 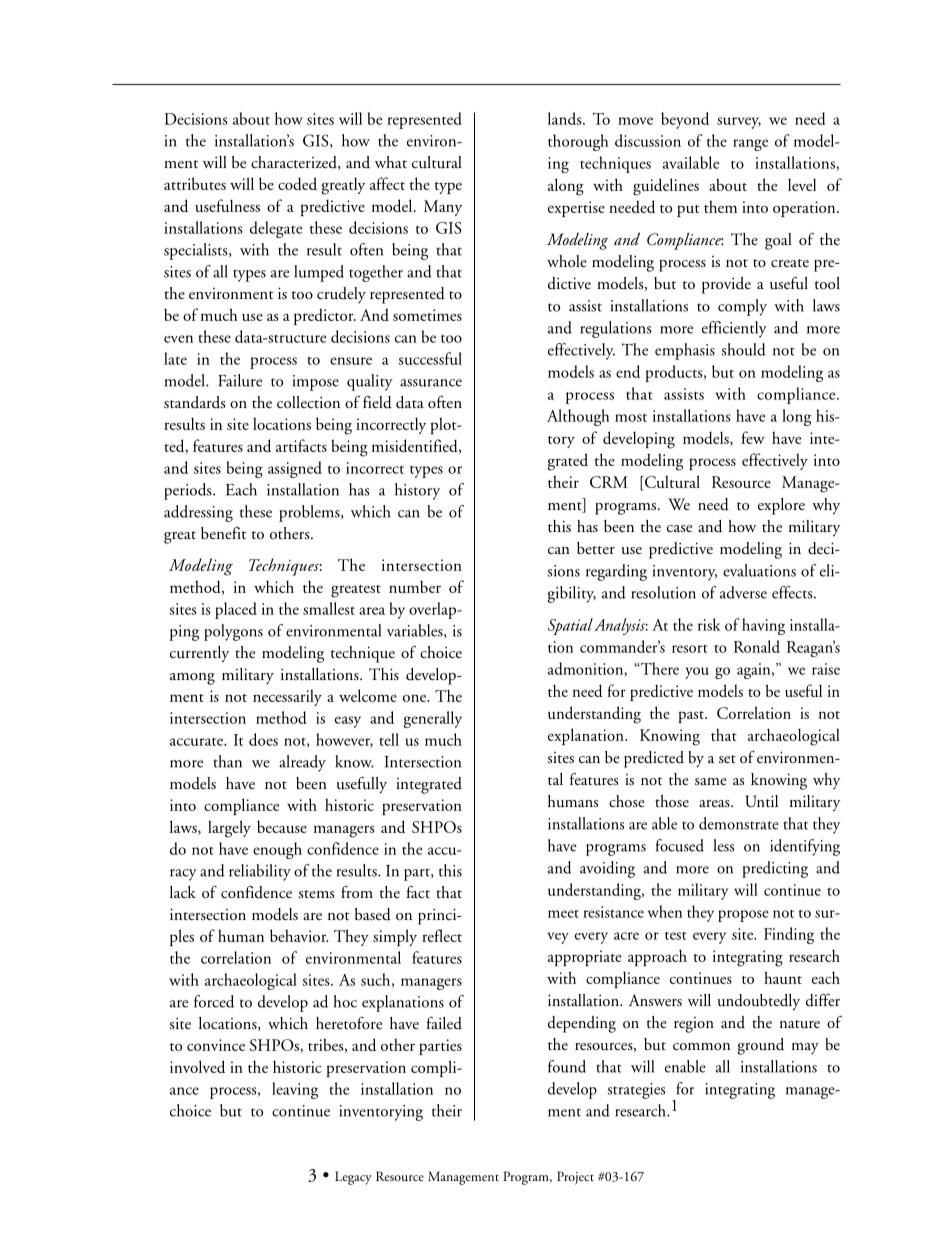 What do you see at coordinates (236, 610) in the image?
I see `placed` at bounding box center [236, 610].
